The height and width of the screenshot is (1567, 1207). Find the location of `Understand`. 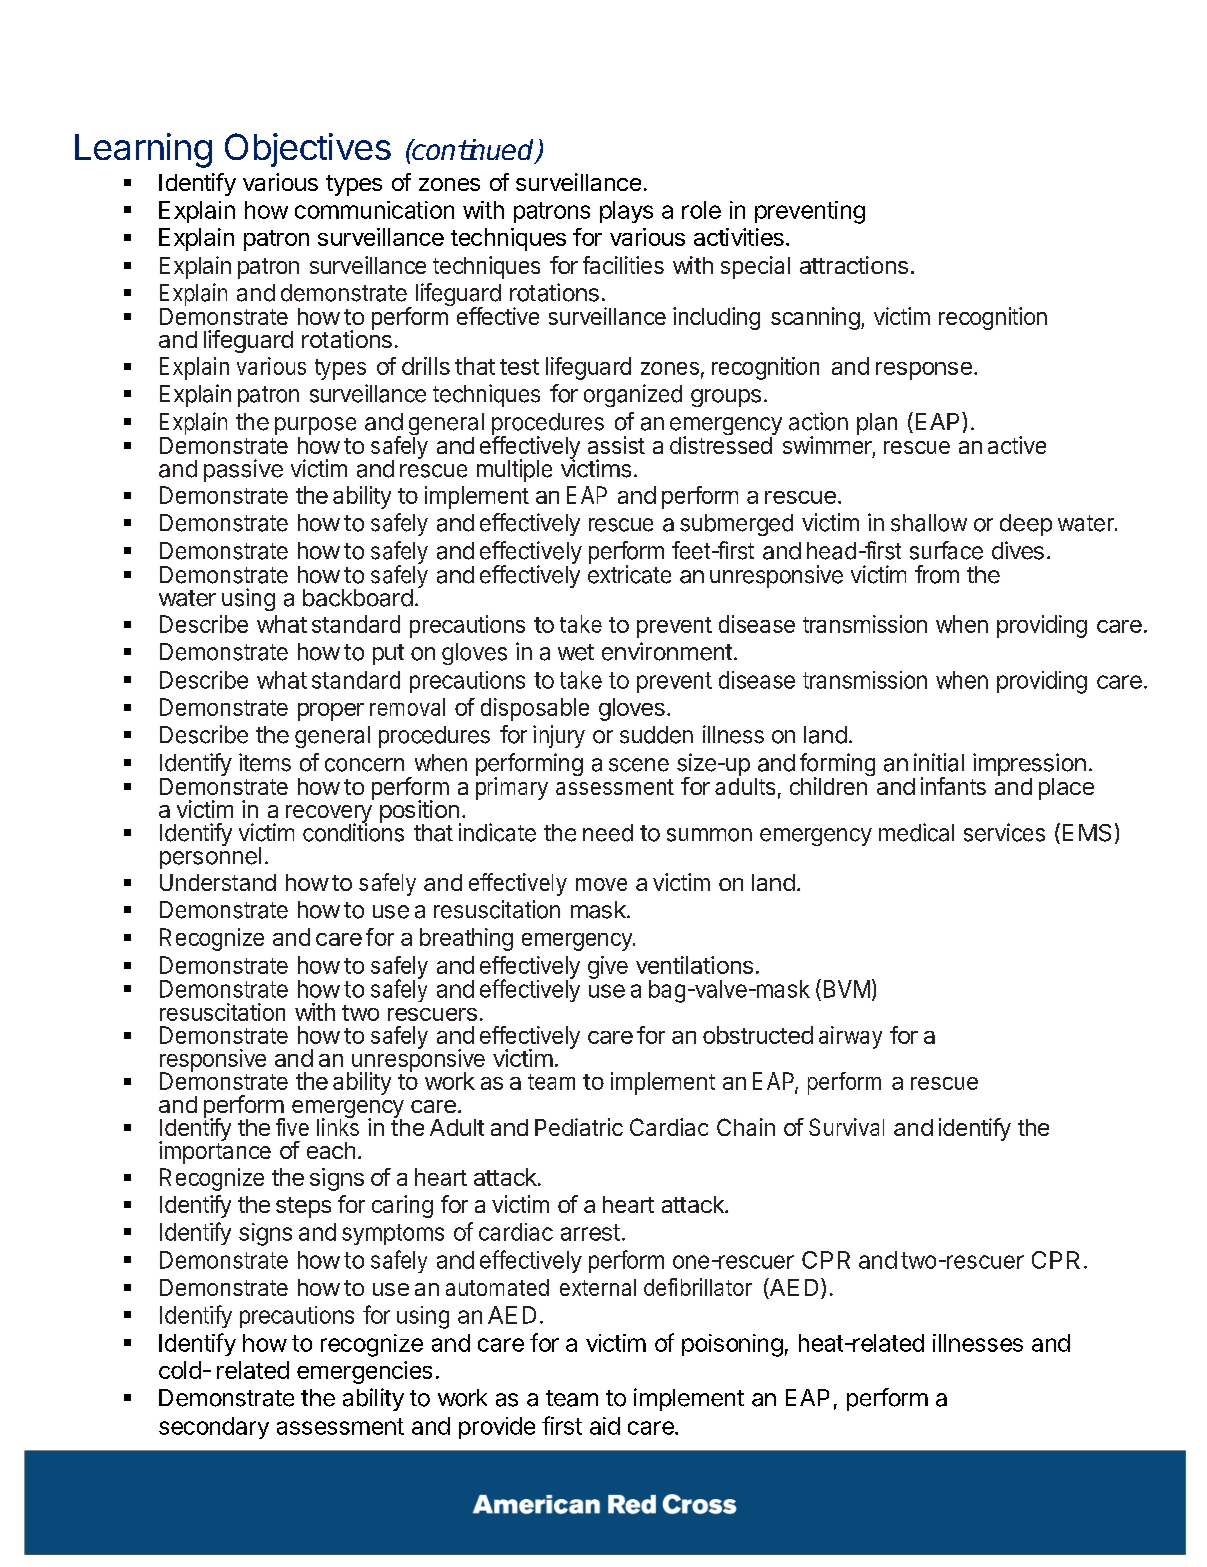

Understand is located at coordinates (218, 882).
